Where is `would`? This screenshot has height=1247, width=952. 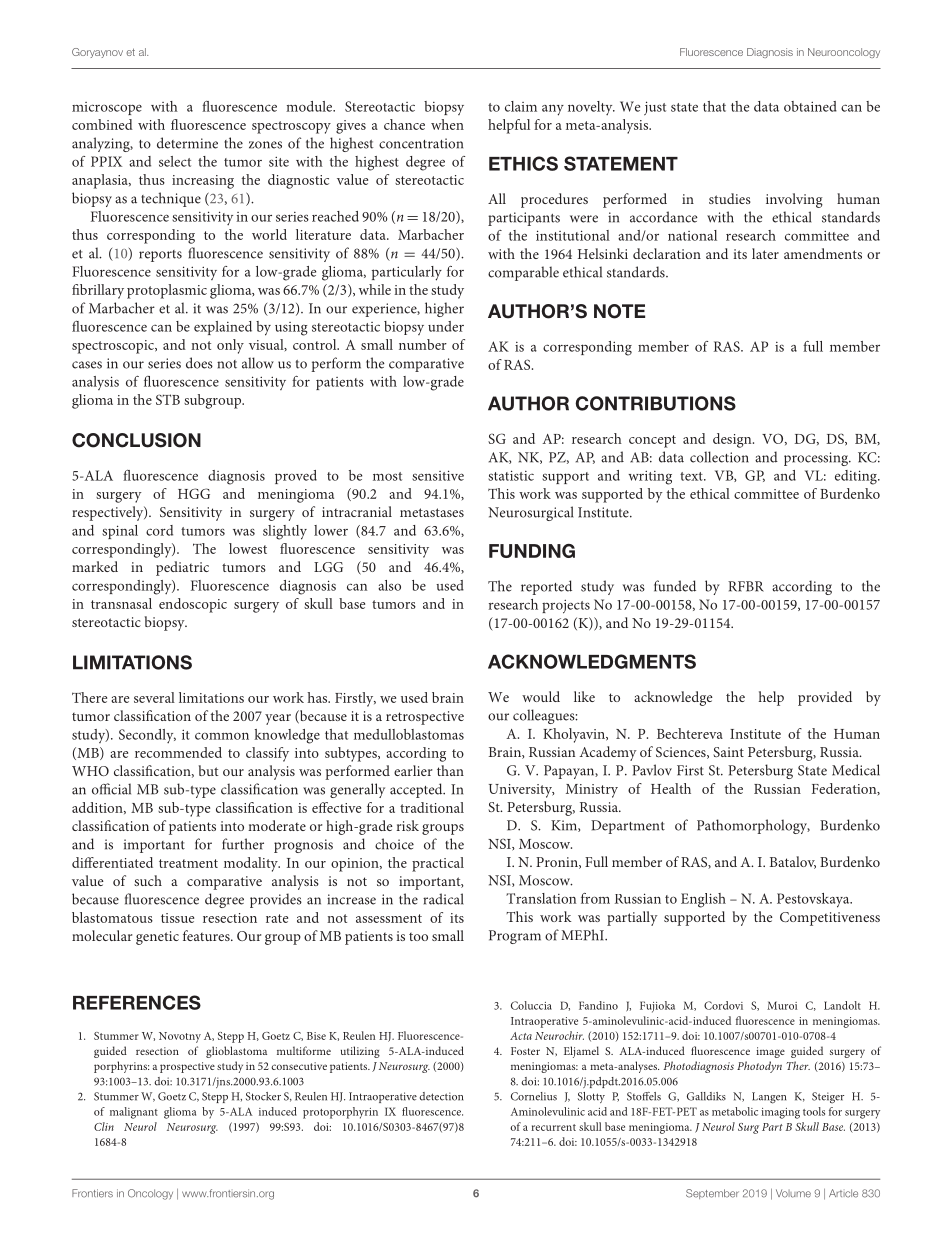 would is located at coordinates (541, 696).
